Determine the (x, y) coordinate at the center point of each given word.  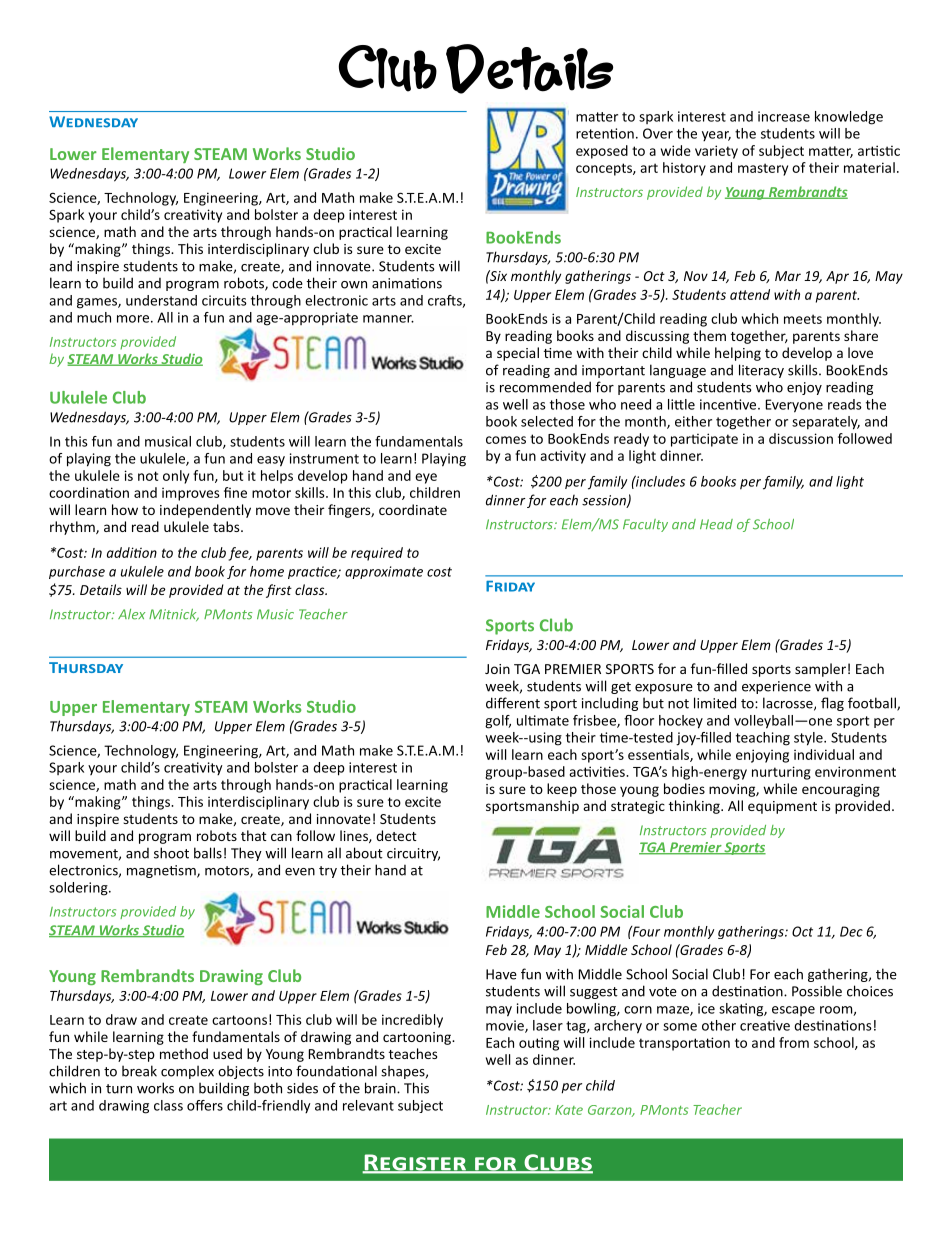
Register (415, 1163)
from (794, 1042)
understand (161, 300)
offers (205, 1105)
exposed (602, 152)
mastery (763, 169)
